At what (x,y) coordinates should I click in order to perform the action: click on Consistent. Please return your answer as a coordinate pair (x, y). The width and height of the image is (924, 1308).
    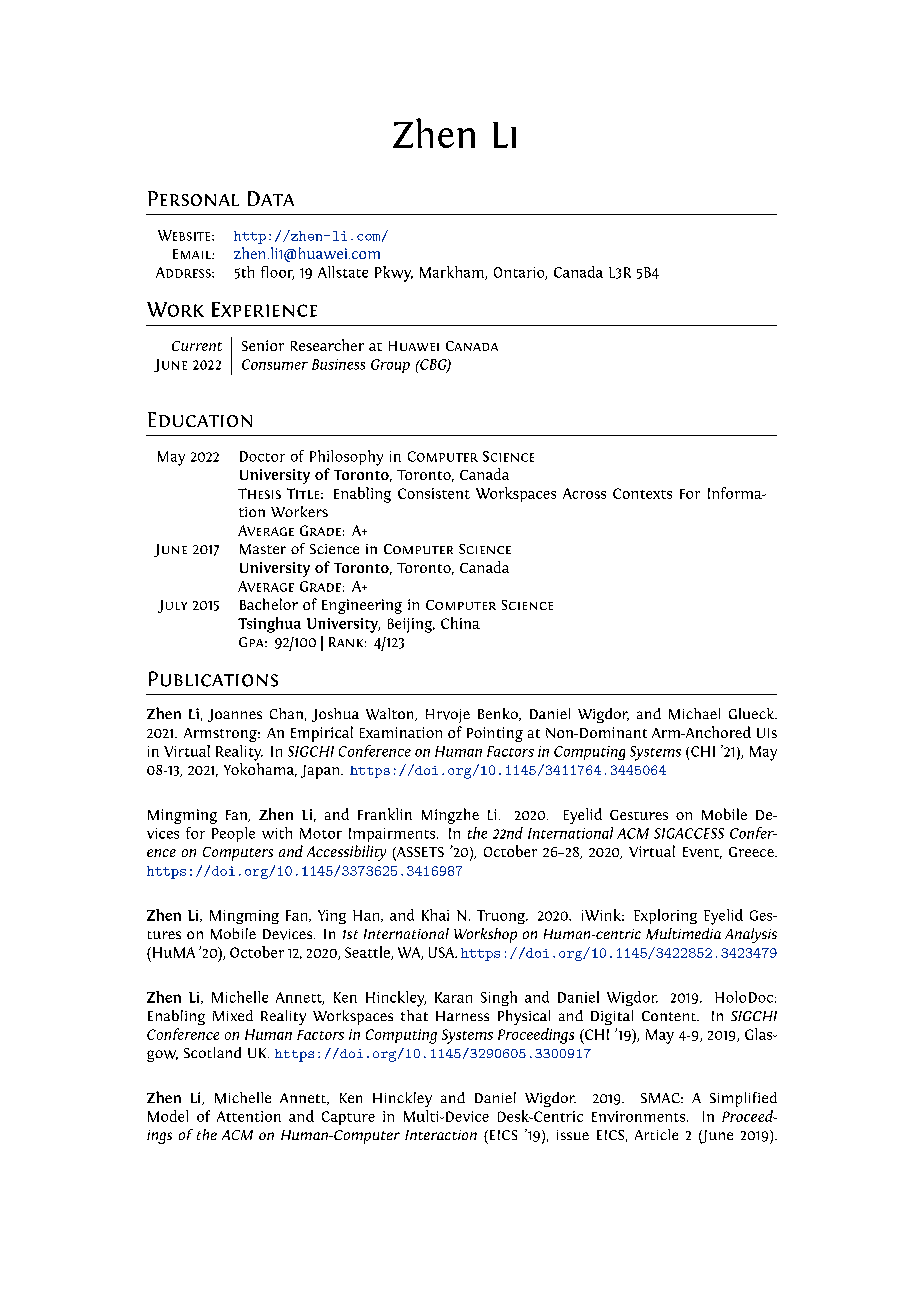
    Looking at the image, I should click on (434, 493).
